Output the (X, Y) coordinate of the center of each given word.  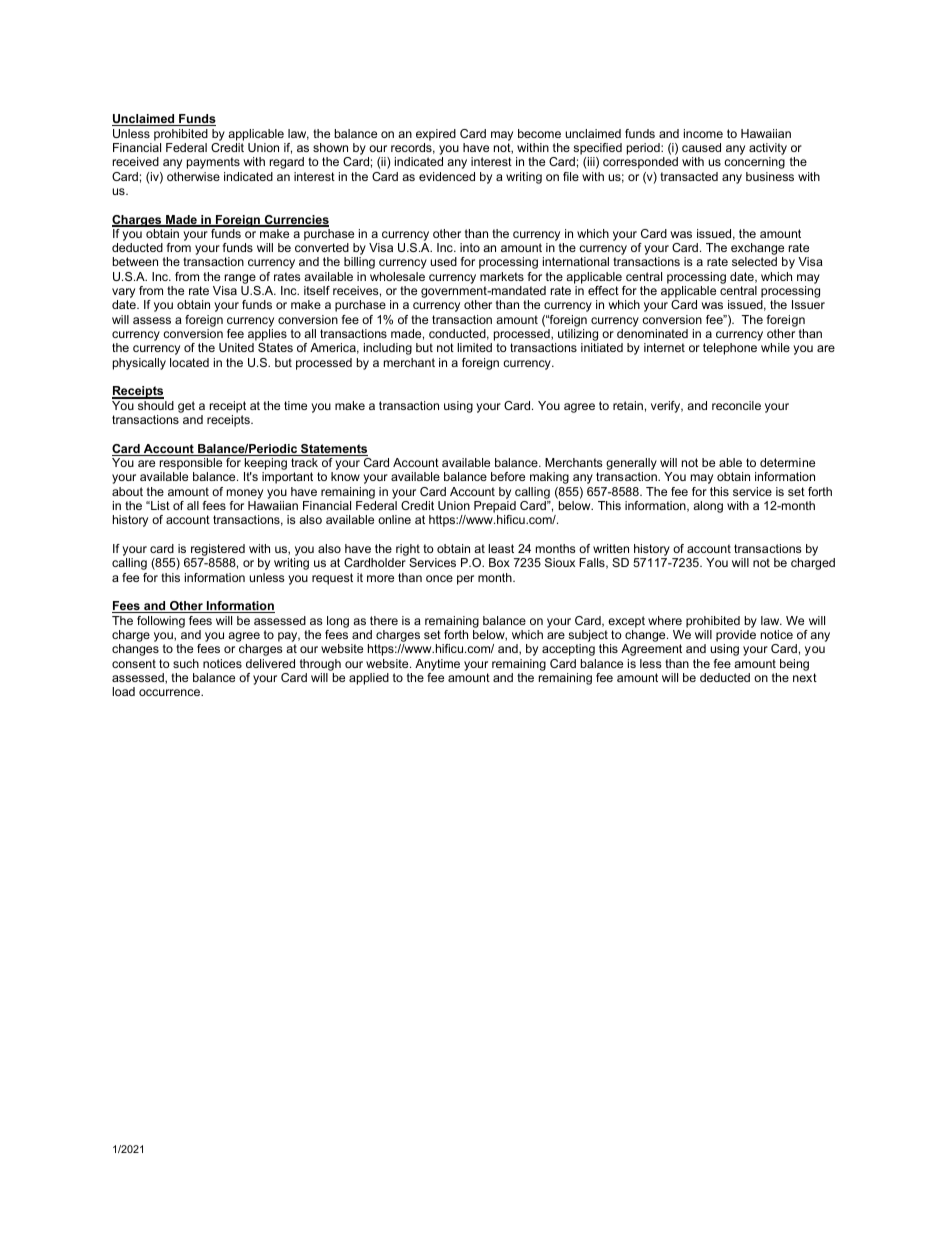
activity (768, 150)
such (186, 663)
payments (213, 163)
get (186, 407)
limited (474, 347)
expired (436, 135)
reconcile (736, 405)
